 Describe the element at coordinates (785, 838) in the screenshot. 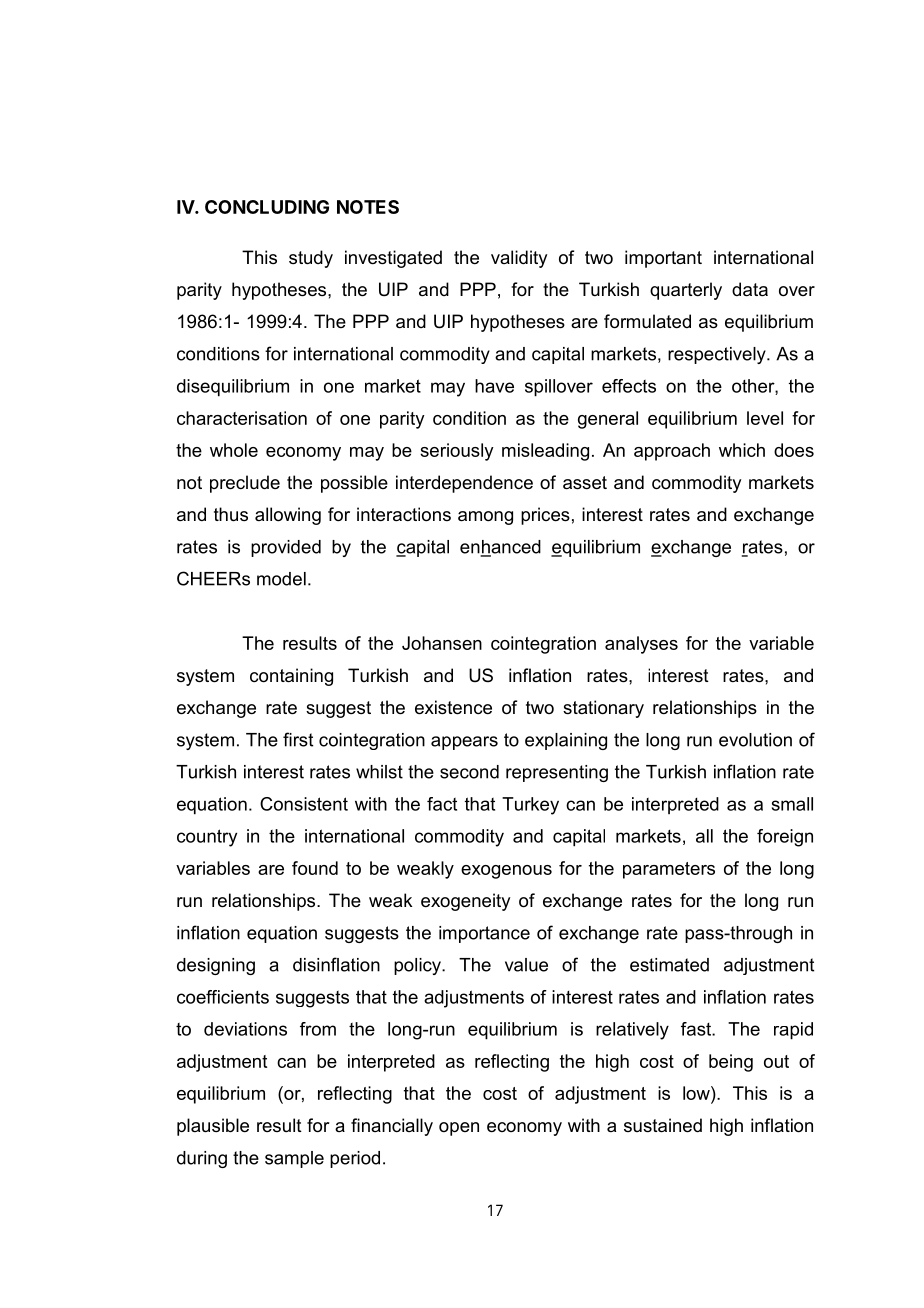

I see `foreign` at that location.
